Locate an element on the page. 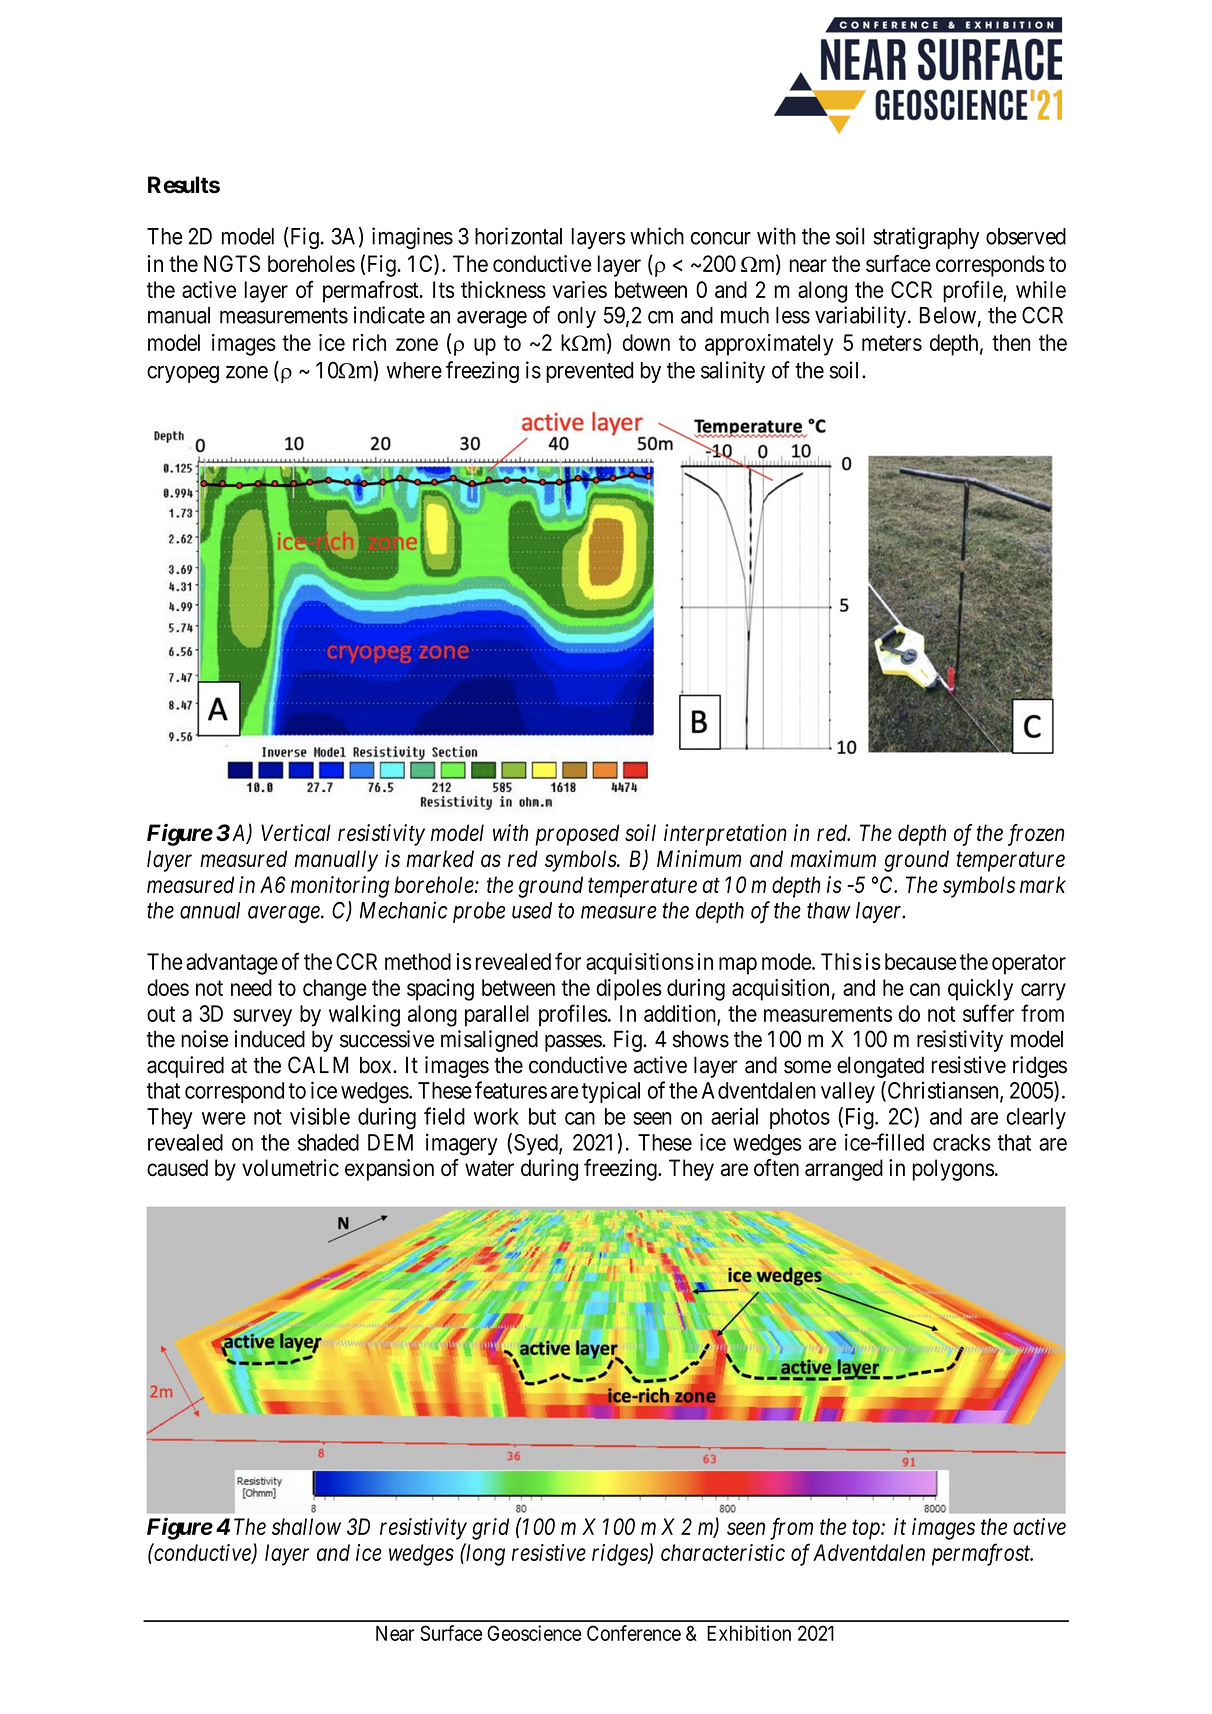  Conference is located at coordinates (634, 1633).
